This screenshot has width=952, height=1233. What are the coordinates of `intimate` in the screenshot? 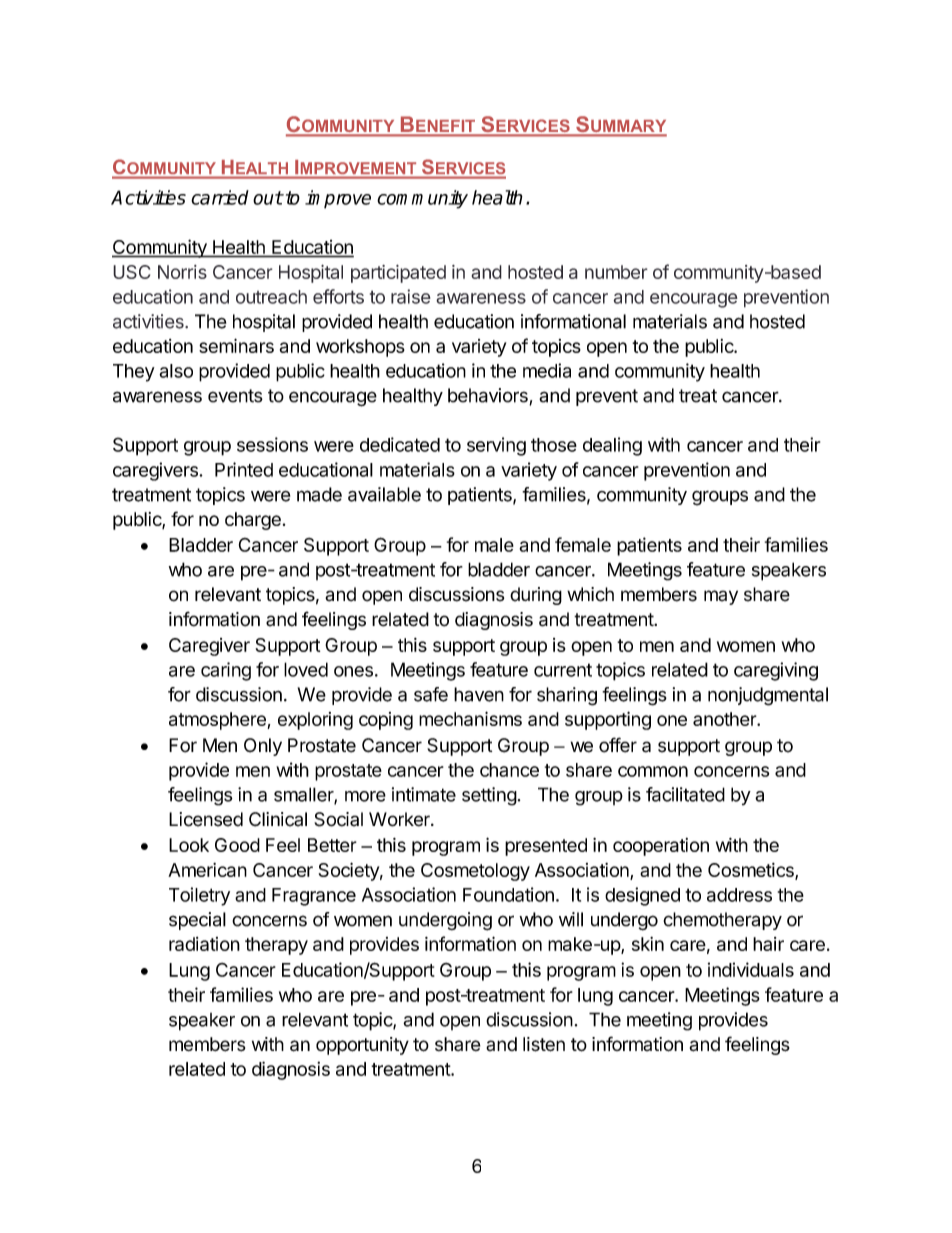 It's located at (424, 794).
